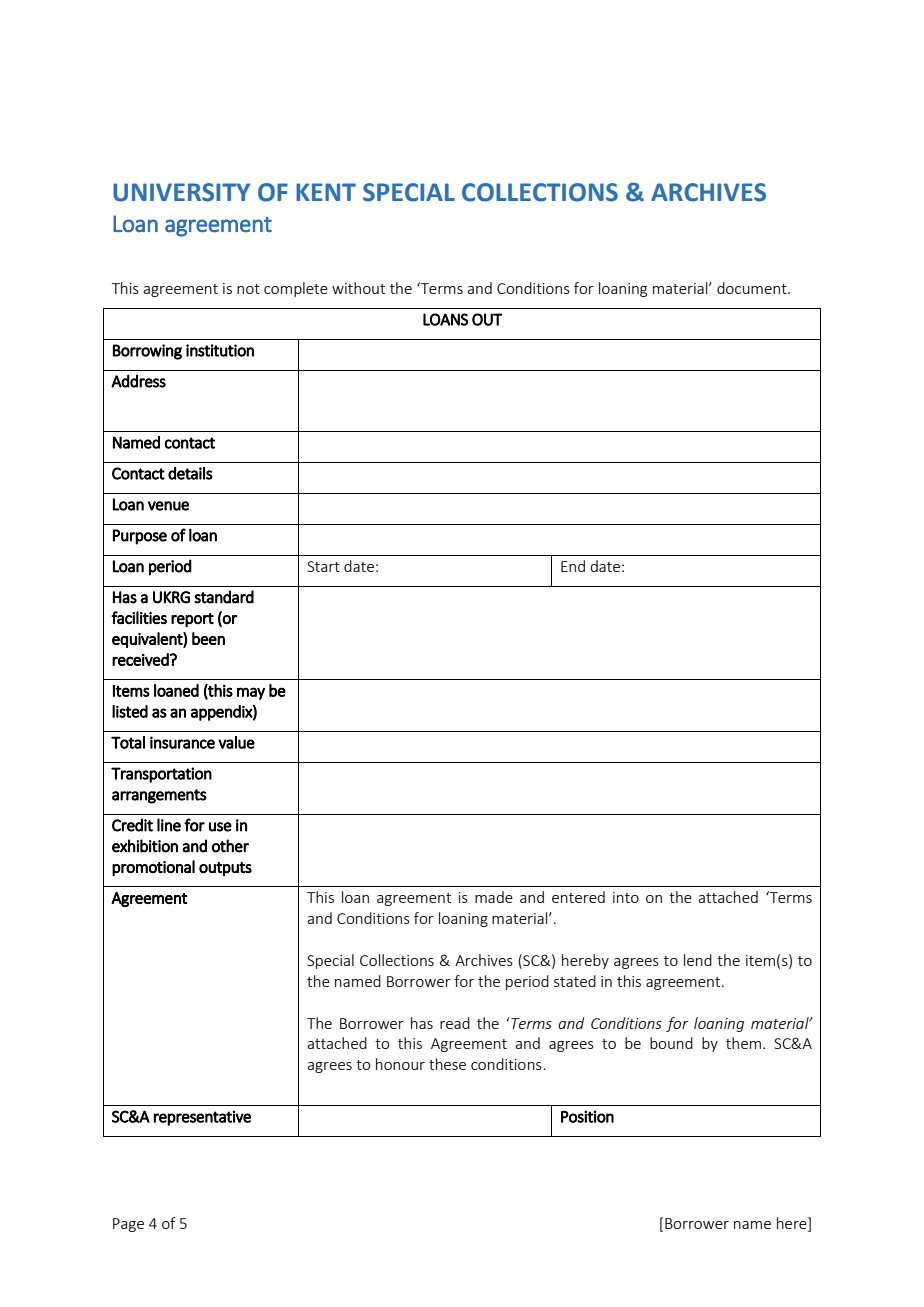 Image resolution: width=924 pixels, height=1307 pixels. What do you see at coordinates (358, 288) in the page?
I see `without` at bounding box center [358, 288].
